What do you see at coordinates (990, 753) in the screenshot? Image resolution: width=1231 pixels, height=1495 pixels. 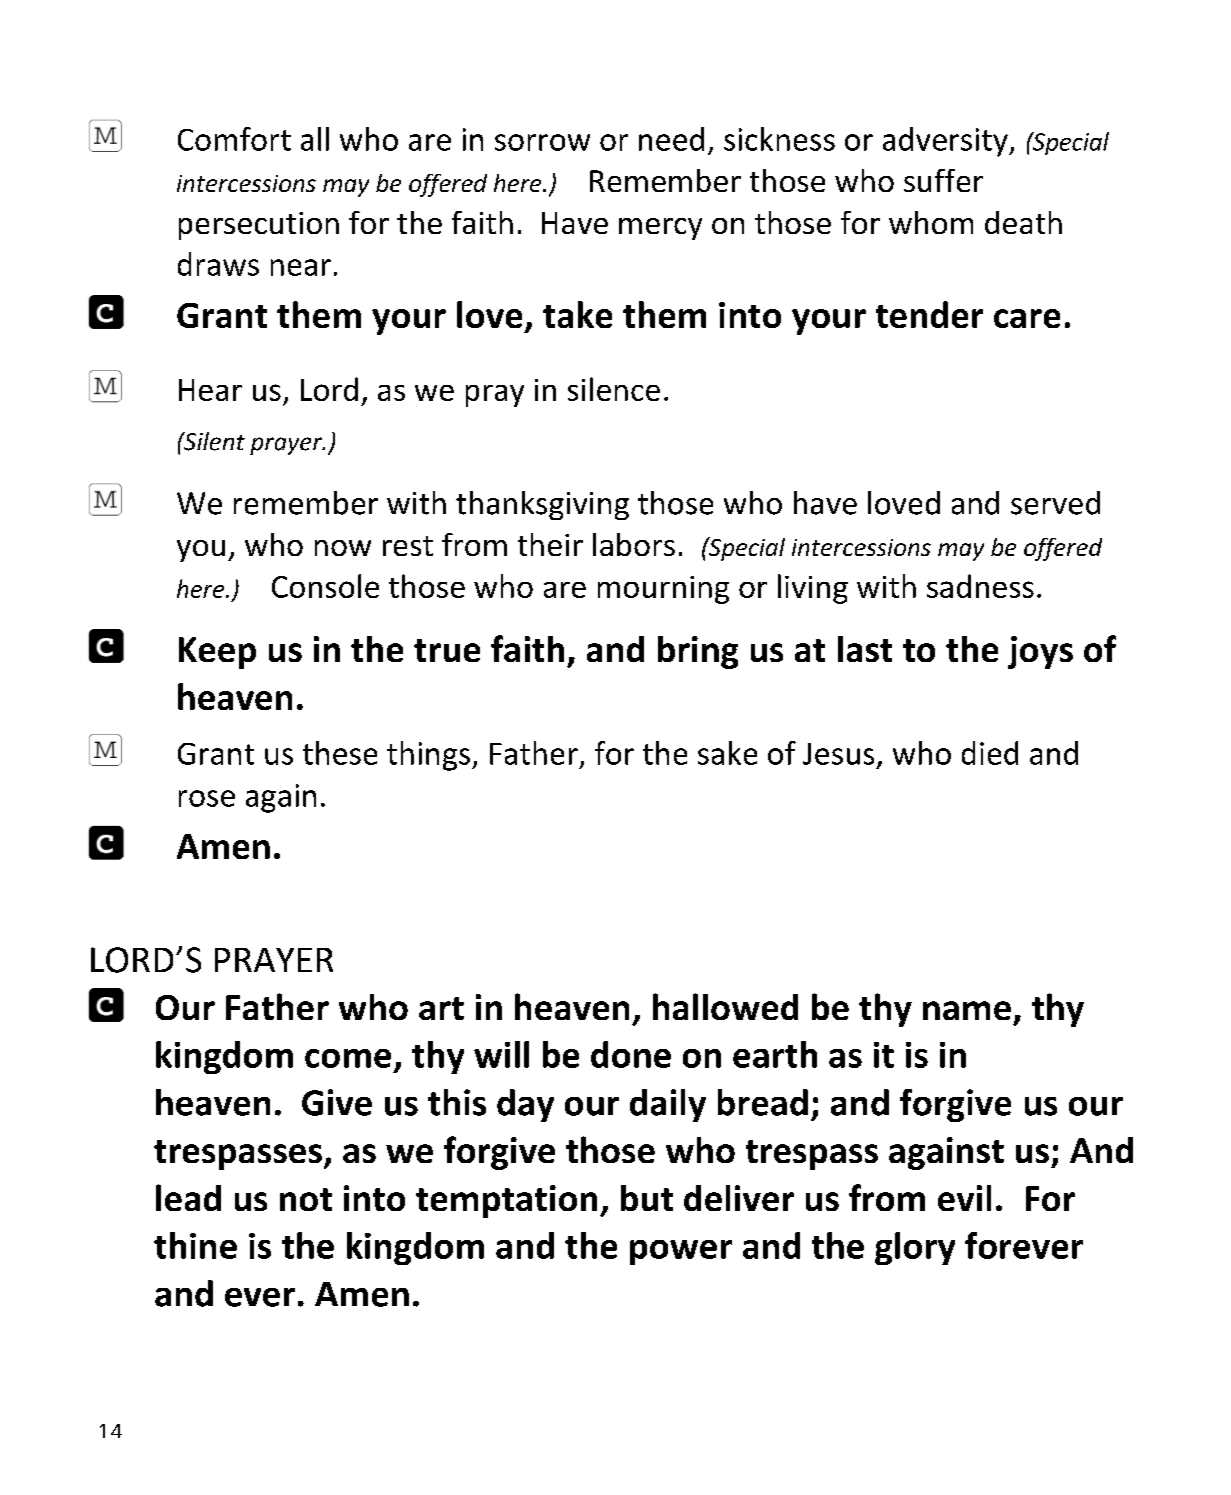 I see `died` at bounding box center [990, 753].
